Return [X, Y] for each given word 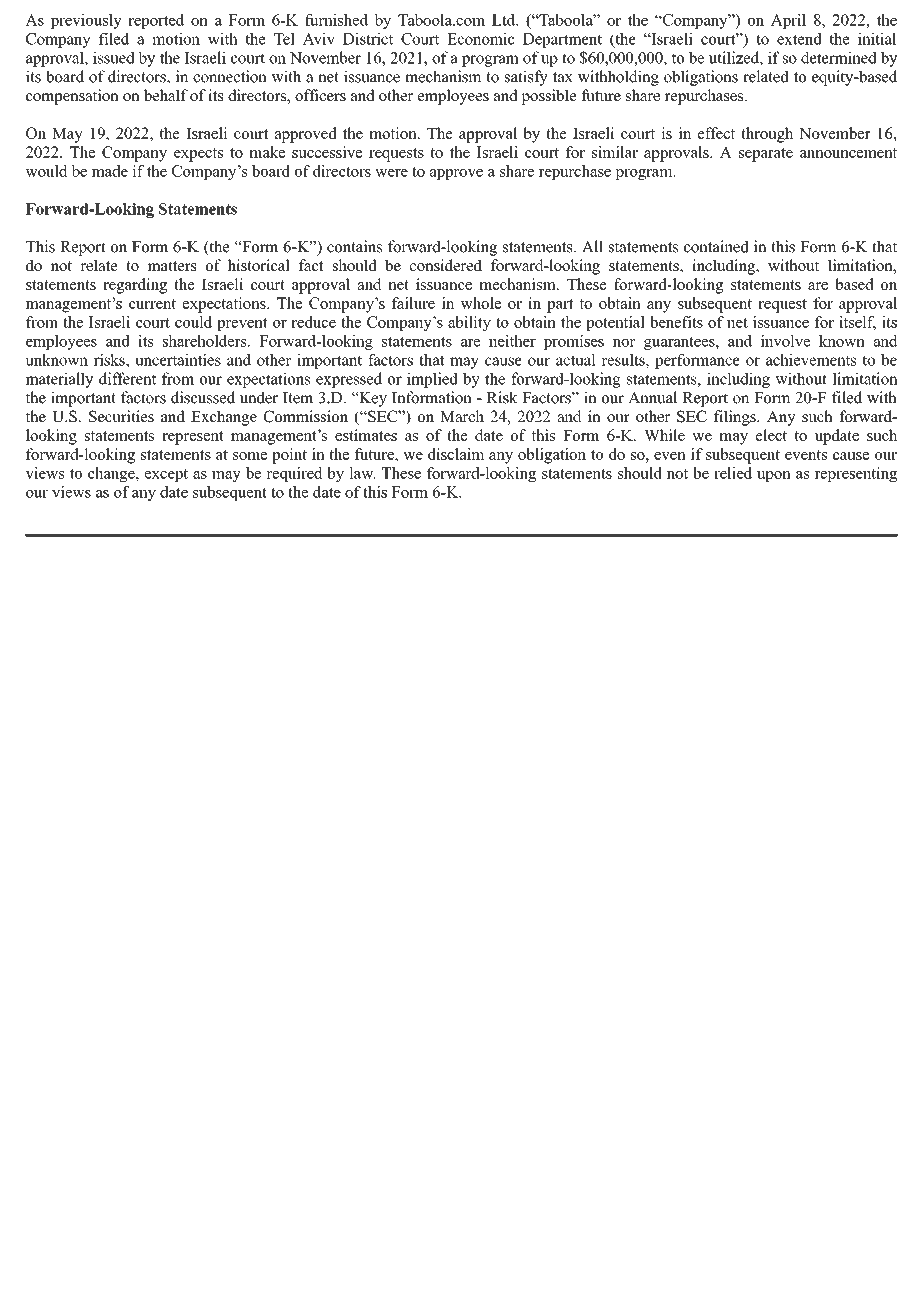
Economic [481, 38]
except [166, 475]
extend [799, 38]
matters [172, 266]
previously [86, 21]
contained [716, 246]
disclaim [456, 454]
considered [446, 265]
